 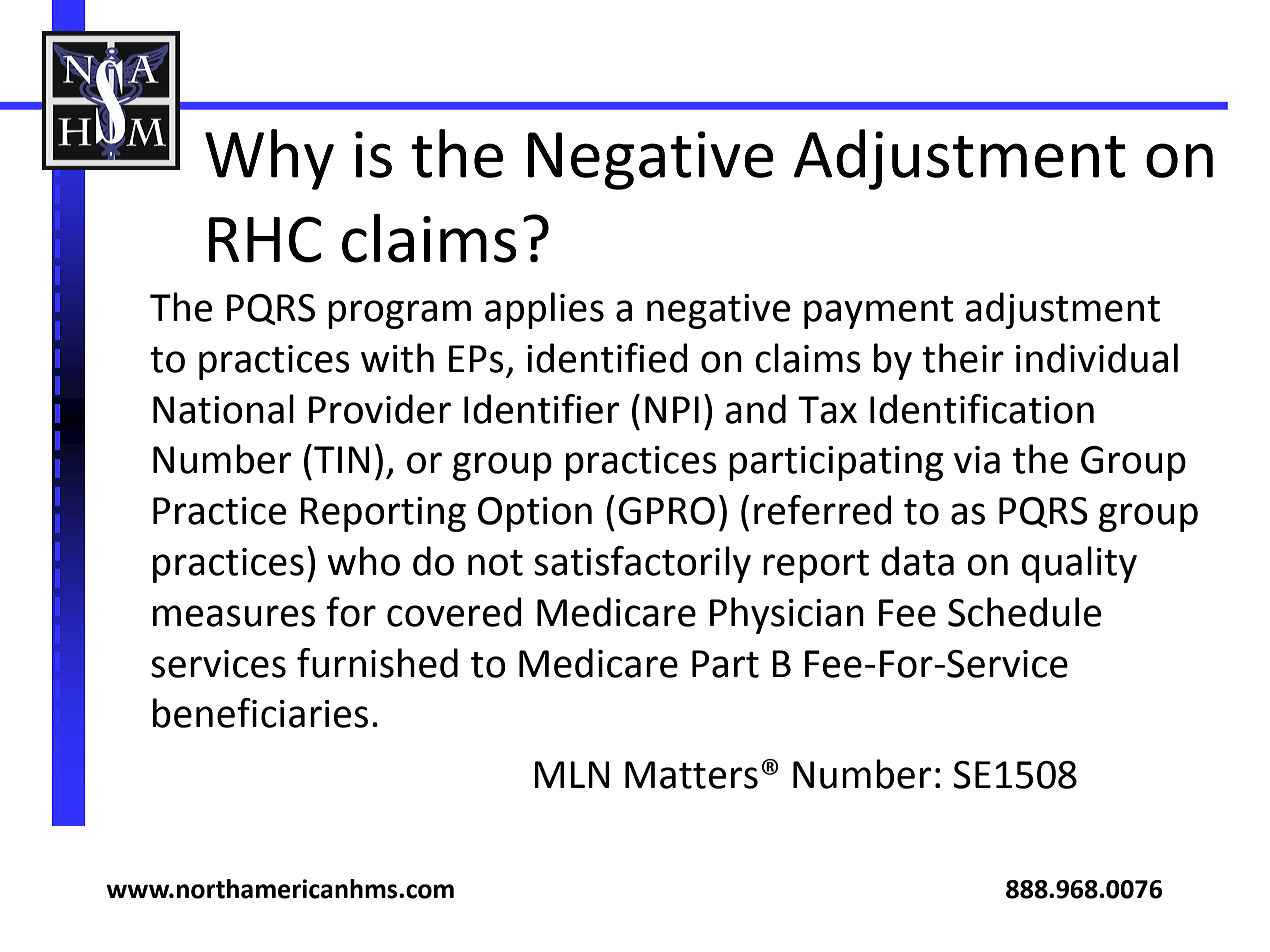 I want to click on satisfactorily, so click(x=642, y=564).
